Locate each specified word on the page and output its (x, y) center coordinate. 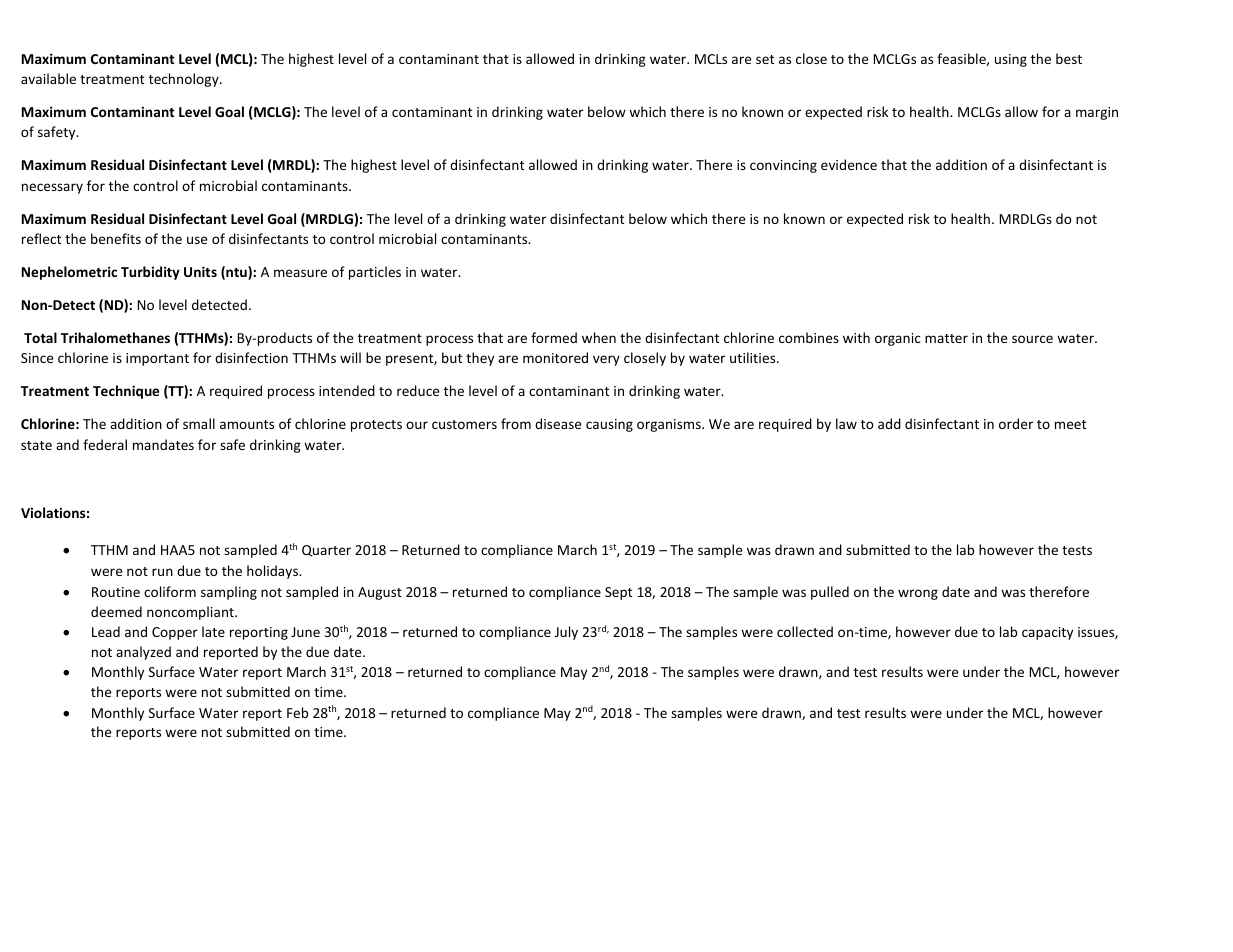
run (162, 572)
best (1069, 58)
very (606, 360)
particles (375, 273)
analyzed (143, 653)
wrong (918, 594)
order (1016, 423)
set (765, 59)
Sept (618, 593)
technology (185, 80)
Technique (126, 392)
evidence (849, 164)
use (197, 240)
